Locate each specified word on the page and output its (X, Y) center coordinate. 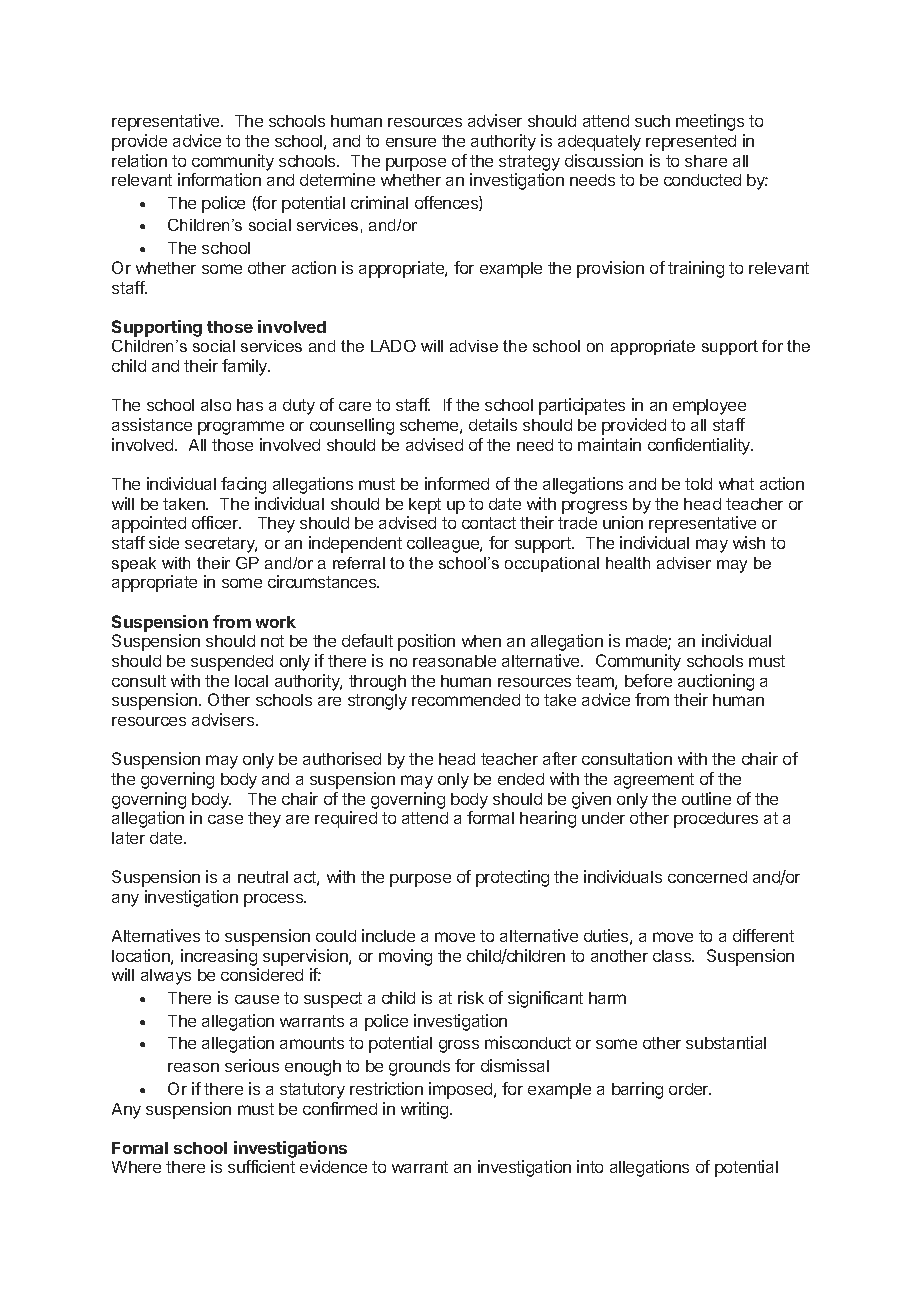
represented (691, 143)
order (690, 1089)
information (219, 179)
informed (457, 483)
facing (243, 485)
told (698, 484)
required (346, 819)
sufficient (261, 1166)
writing (426, 1110)
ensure (411, 142)
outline (706, 798)
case (225, 819)
